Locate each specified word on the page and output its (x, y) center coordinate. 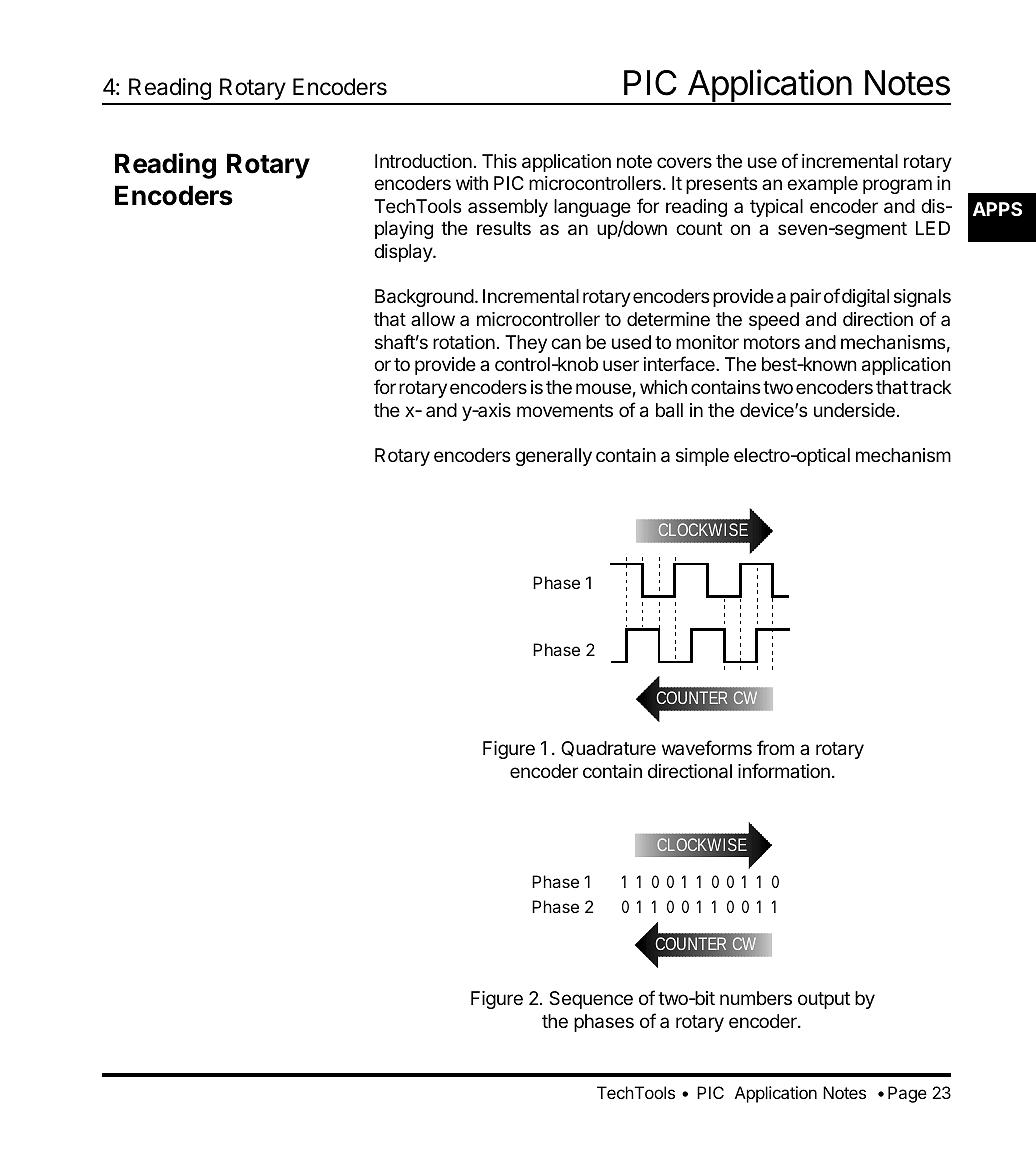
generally (553, 457)
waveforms (707, 747)
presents (721, 185)
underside (854, 410)
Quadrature (608, 749)
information (784, 770)
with (472, 183)
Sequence (591, 1000)
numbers (756, 998)
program (897, 186)
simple (702, 457)
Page (907, 1094)
